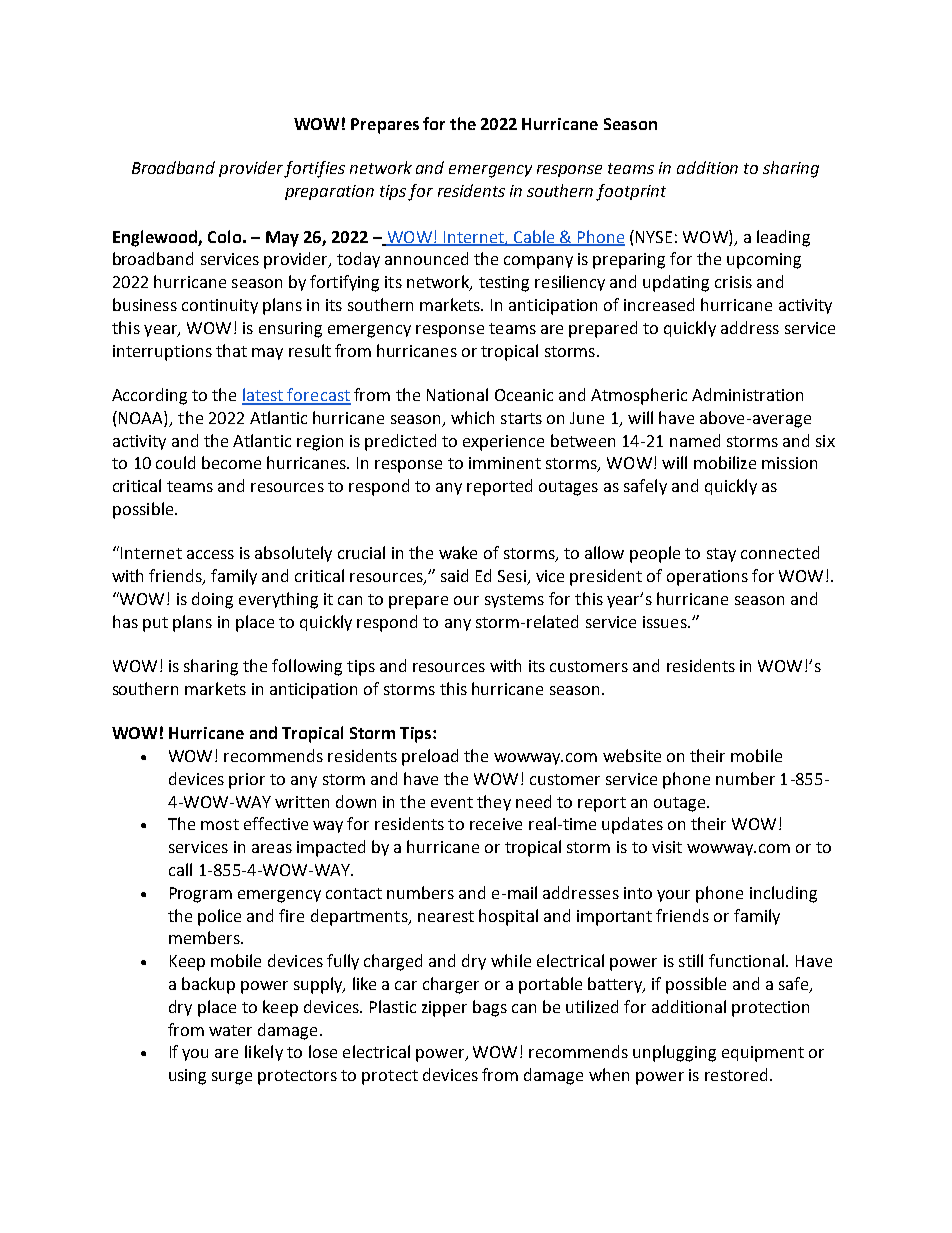  Describe the element at coordinates (534, 237) in the screenshot. I see `Cable` at that location.
